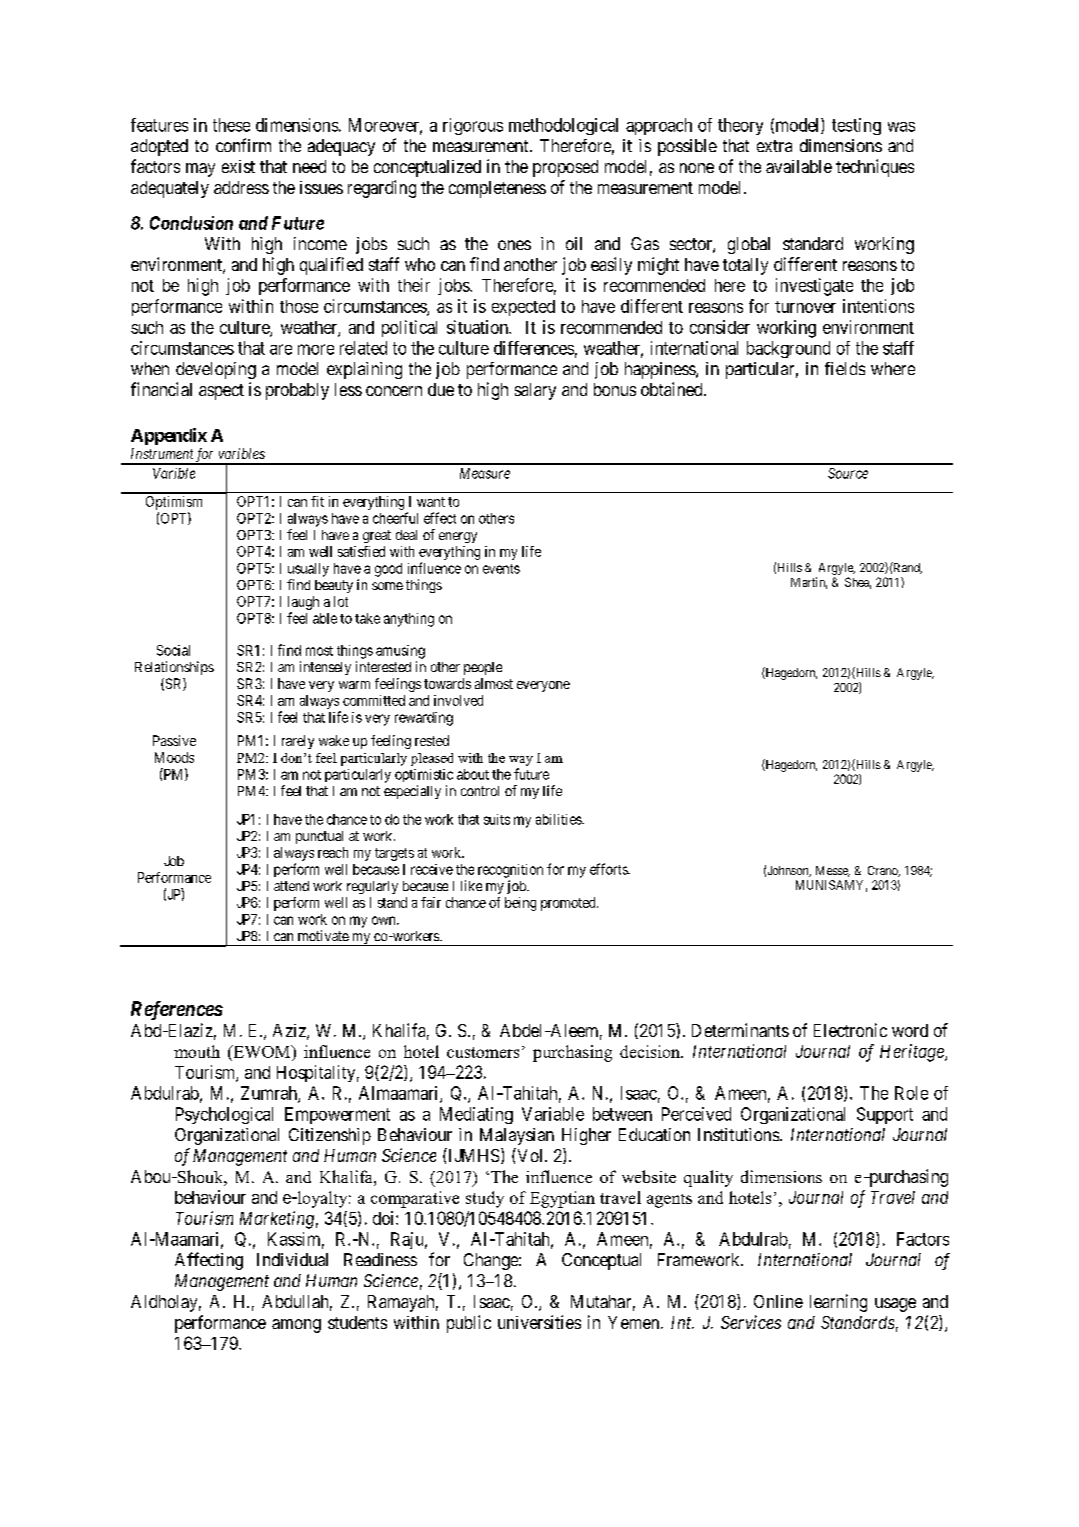  Describe the element at coordinates (209, 1261) in the document. I see `Affecting` at that location.
